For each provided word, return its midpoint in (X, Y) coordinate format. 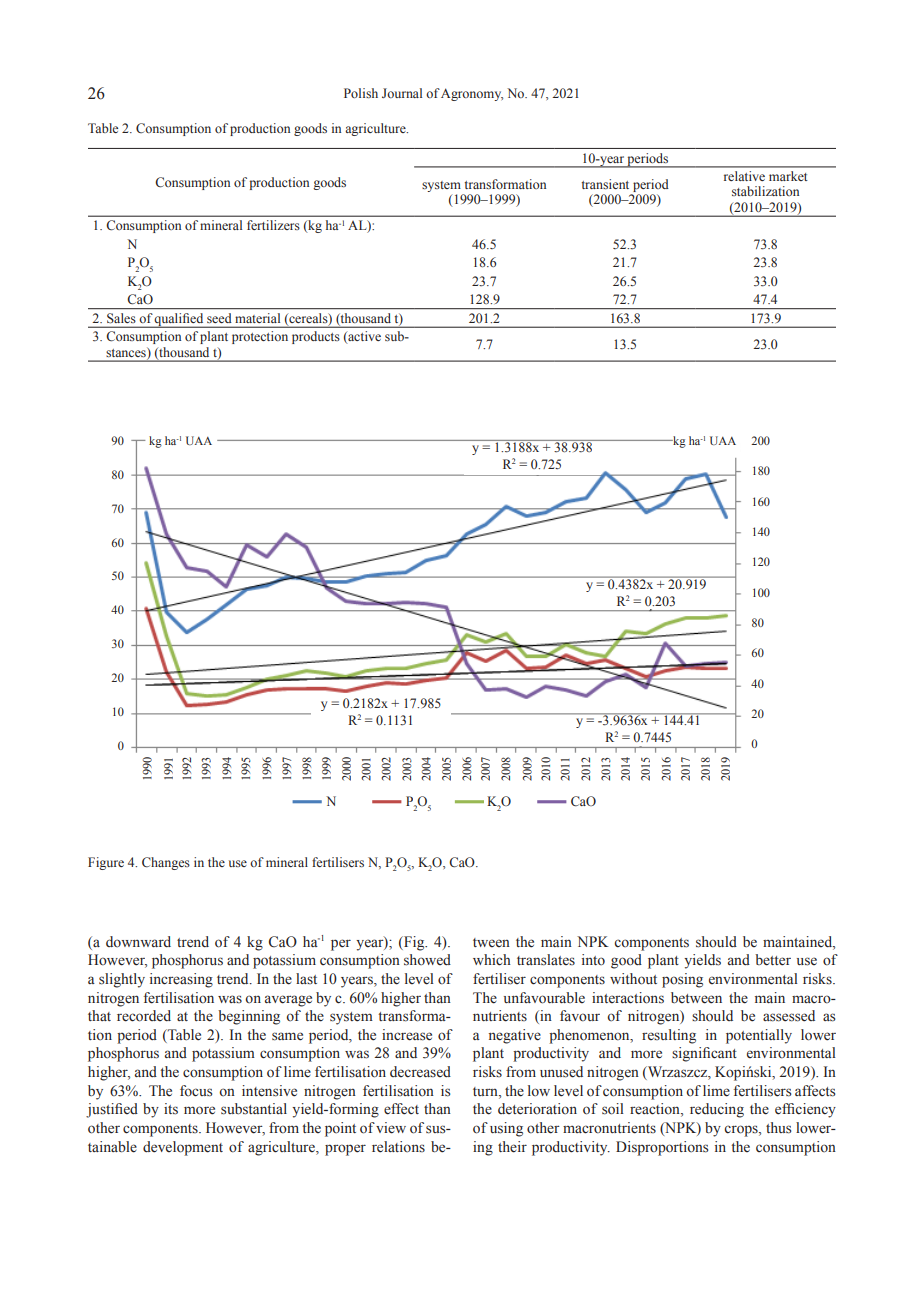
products (316, 337)
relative (744, 176)
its (171, 1109)
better (773, 960)
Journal (402, 93)
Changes (166, 863)
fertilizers (273, 225)
